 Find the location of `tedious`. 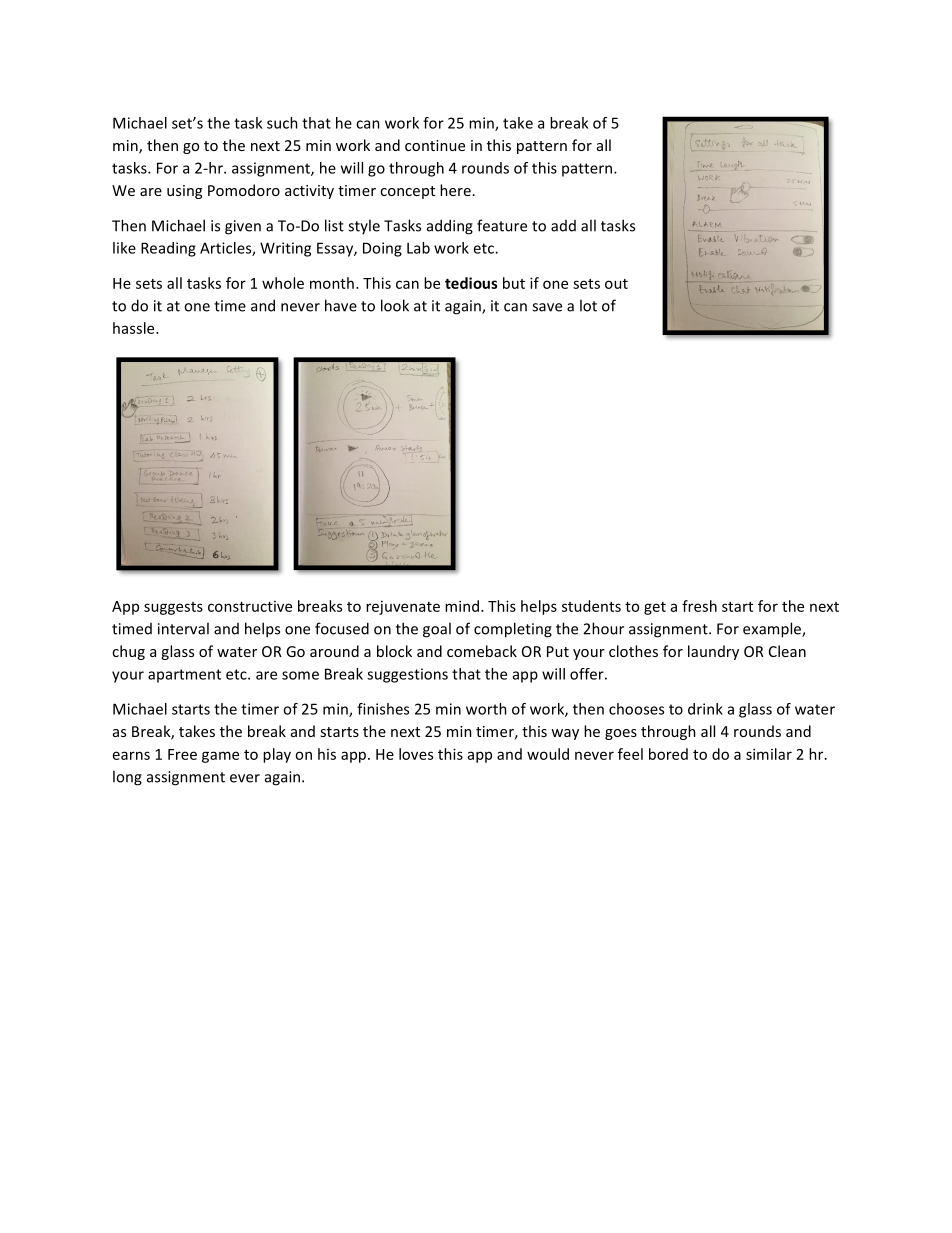

tedious is located at coordinates (471, 283).
